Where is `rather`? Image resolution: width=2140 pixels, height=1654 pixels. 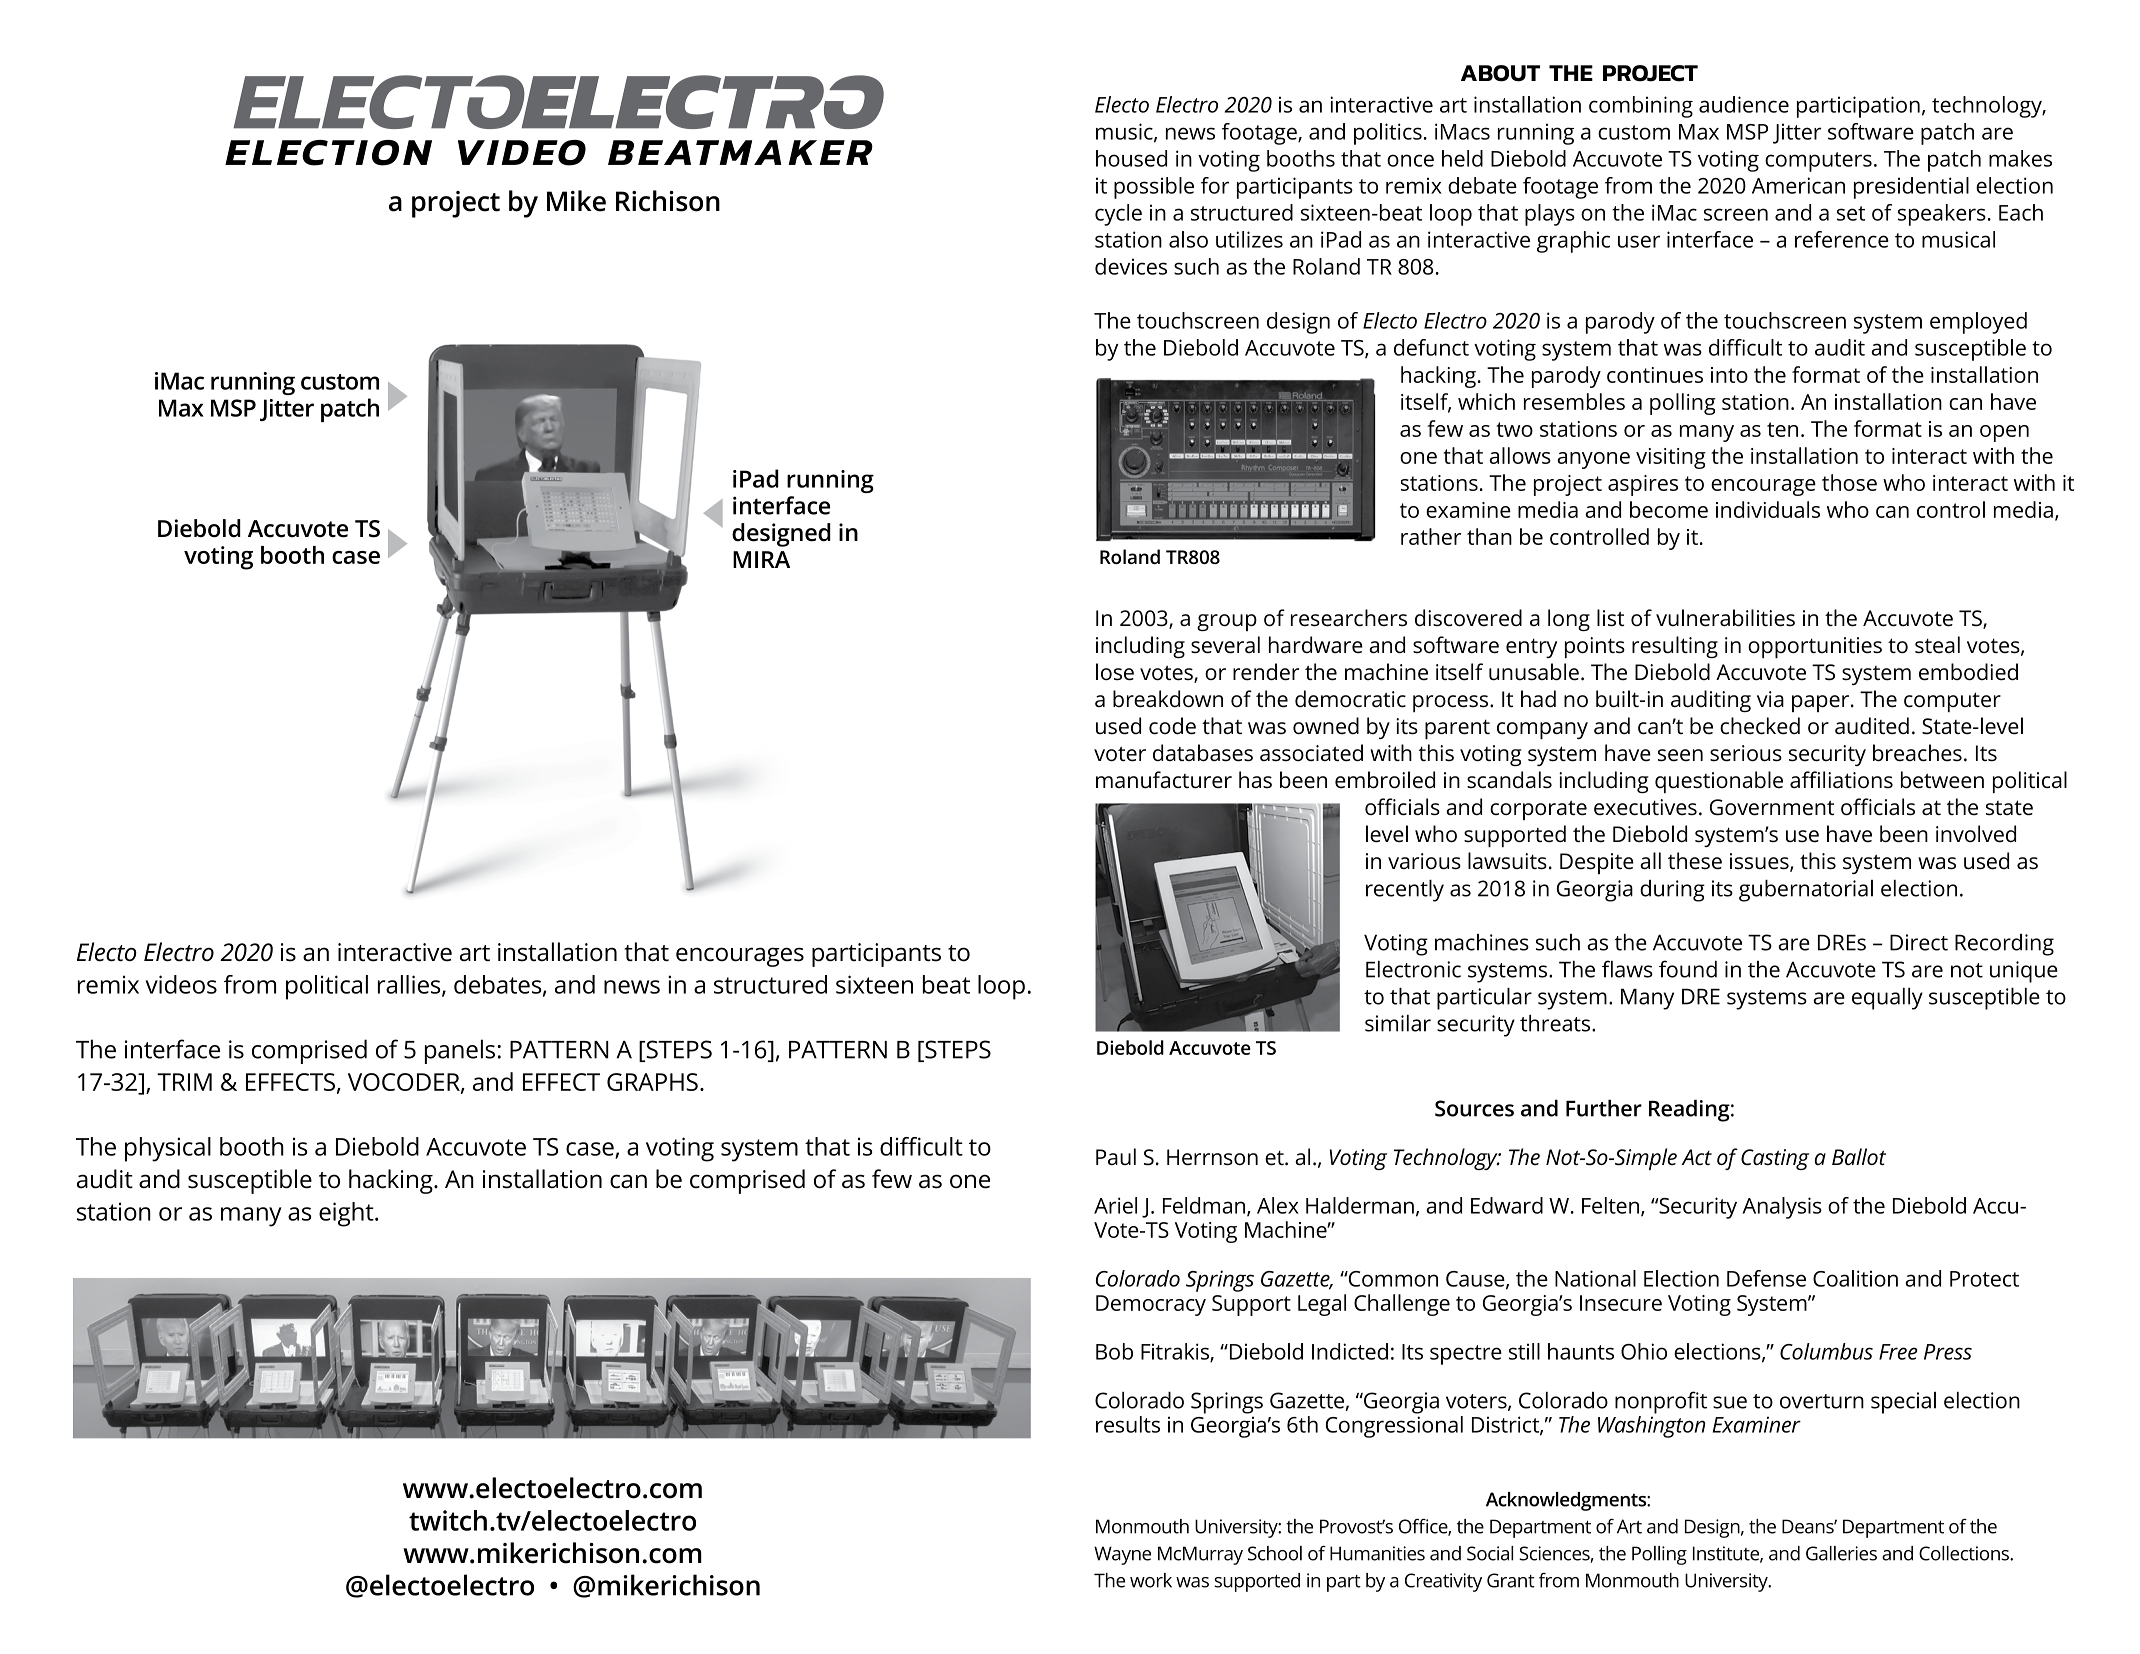 rather is located at coordinates (1431, 536).
